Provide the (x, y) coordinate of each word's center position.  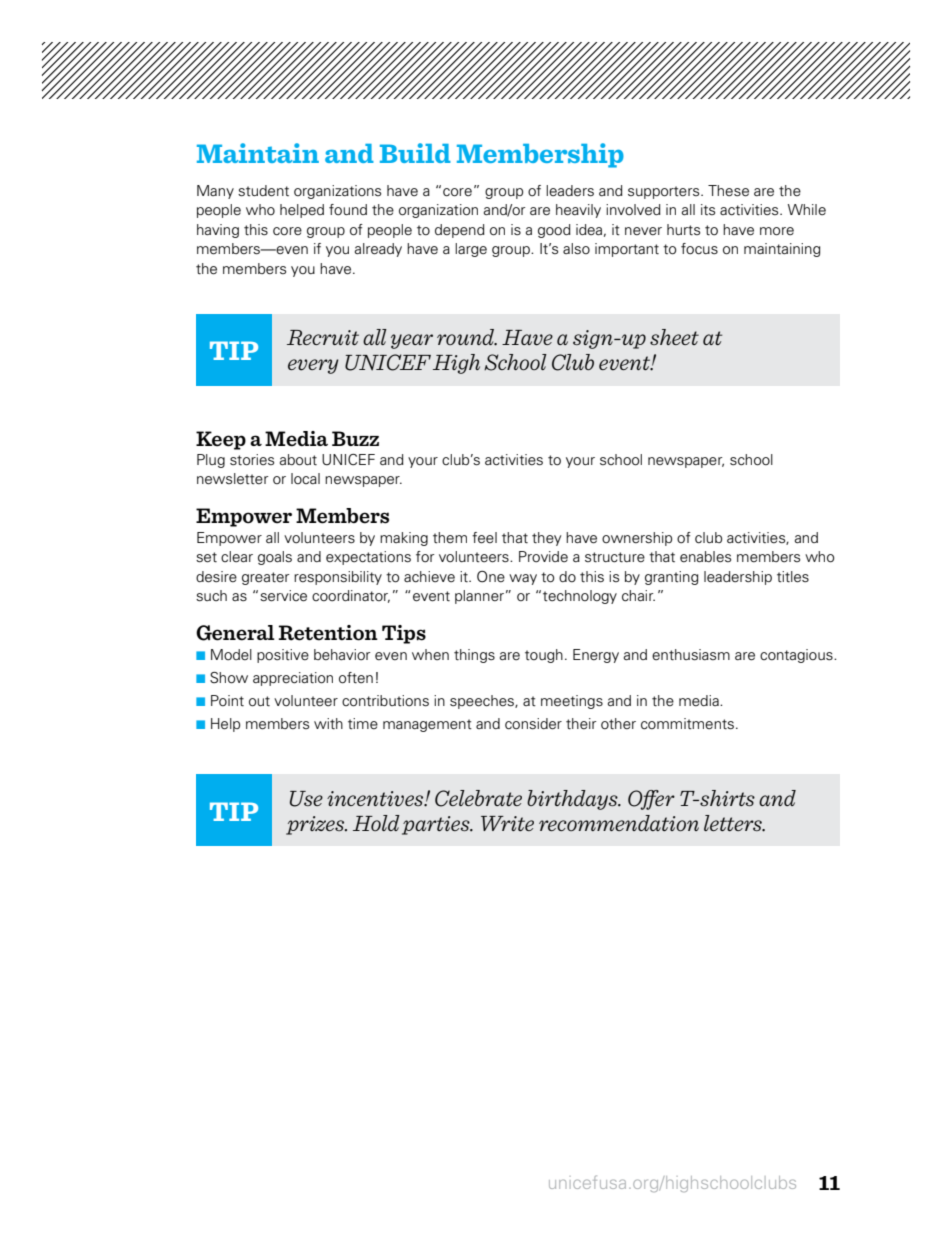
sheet (674, 337)
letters (734, 823)
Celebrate (478, 798)
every (313, 366)
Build (415, 153)
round (467, 337)
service (283, 596)
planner (479, 597)
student (263, 191)
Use (306, 799)
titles (793, 577)
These (728, 191)
